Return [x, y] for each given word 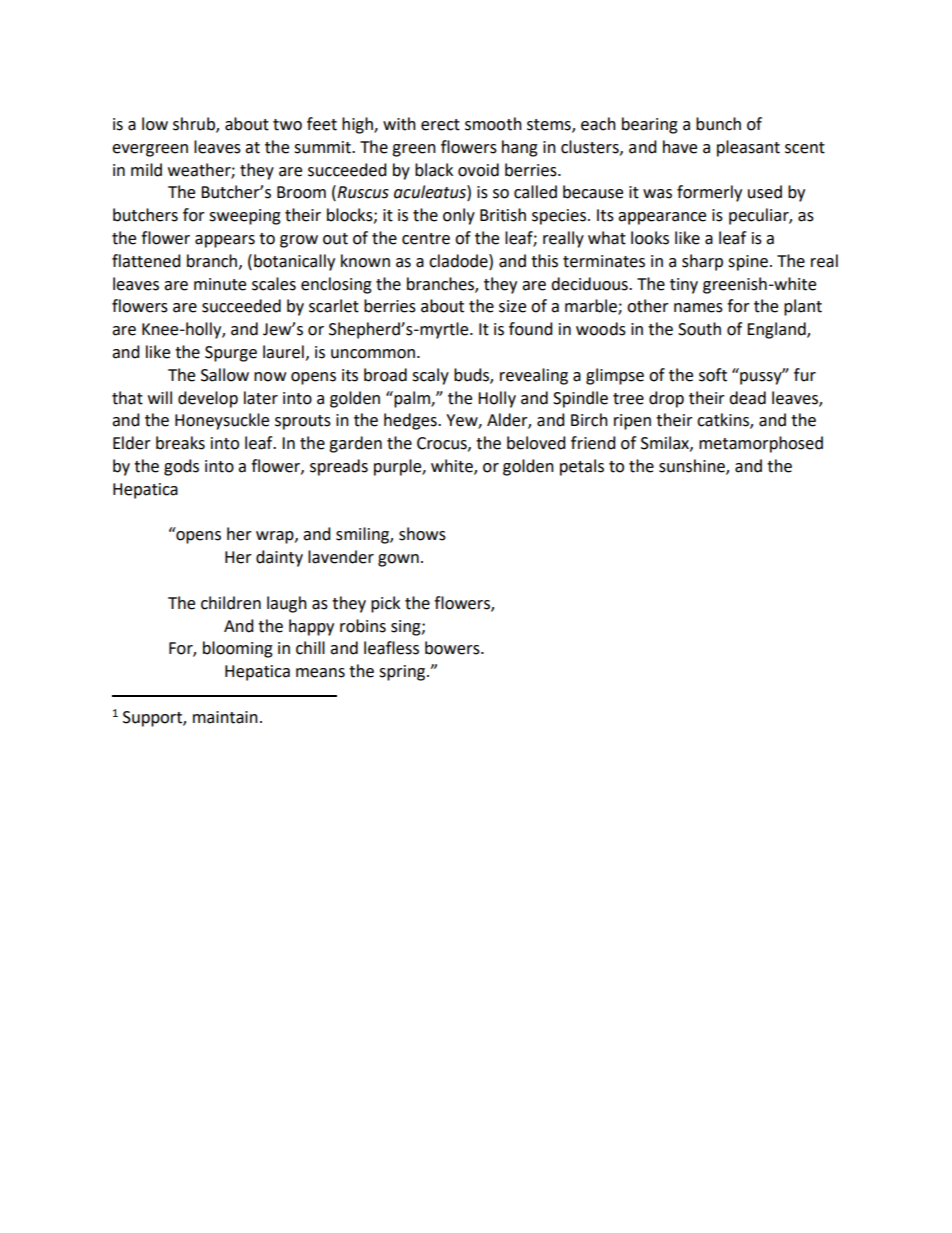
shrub [195, 125]
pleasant [748, 148]
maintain [225, 717]
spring [403, 673]
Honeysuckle [222, 421]
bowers [453, 648]
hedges [411, 421]
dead [747, 398]
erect [440, 125]
